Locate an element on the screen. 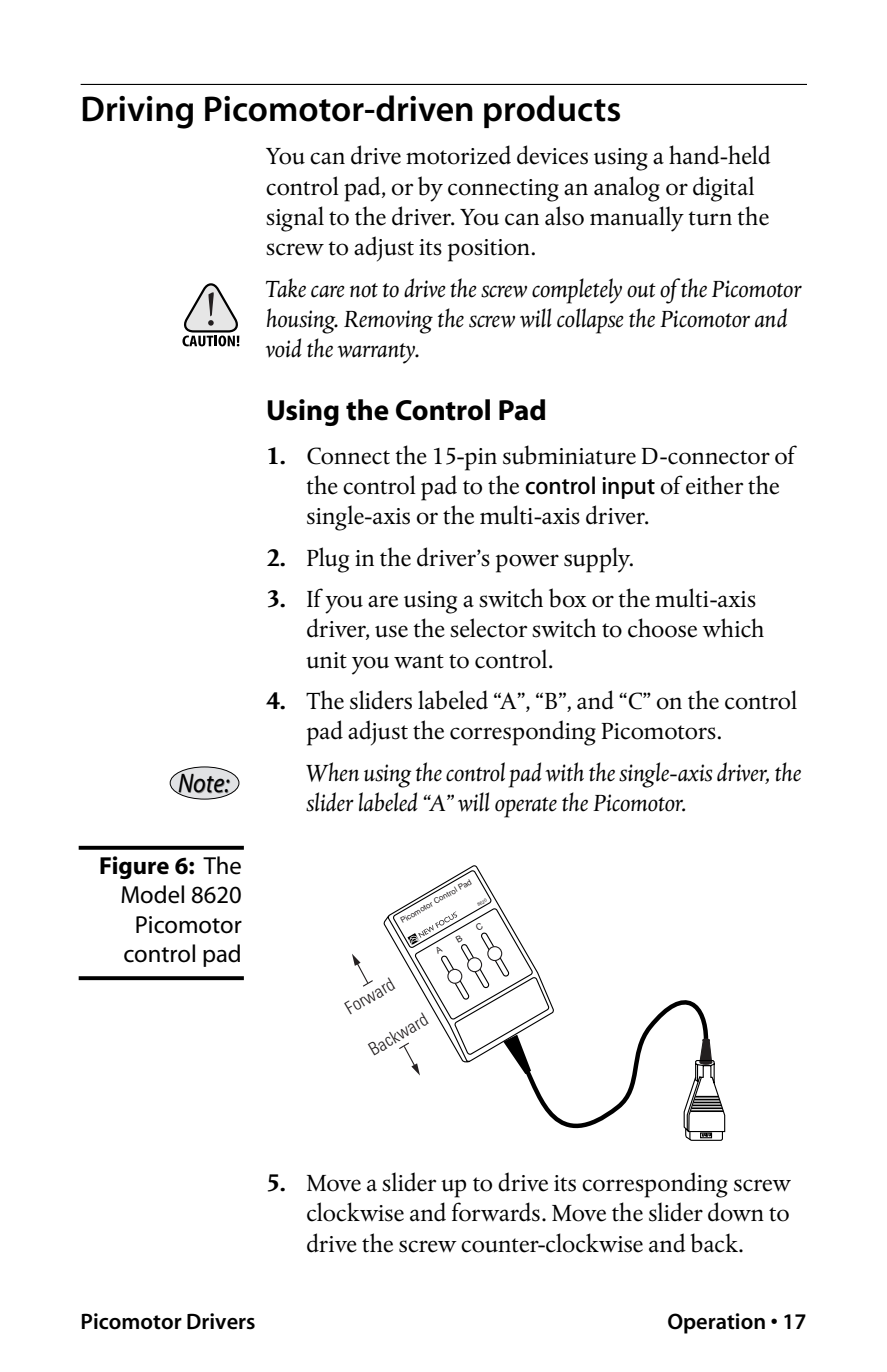 This screenshot has height=1372, width=887. Driving is located at coordinates (137, 112).
